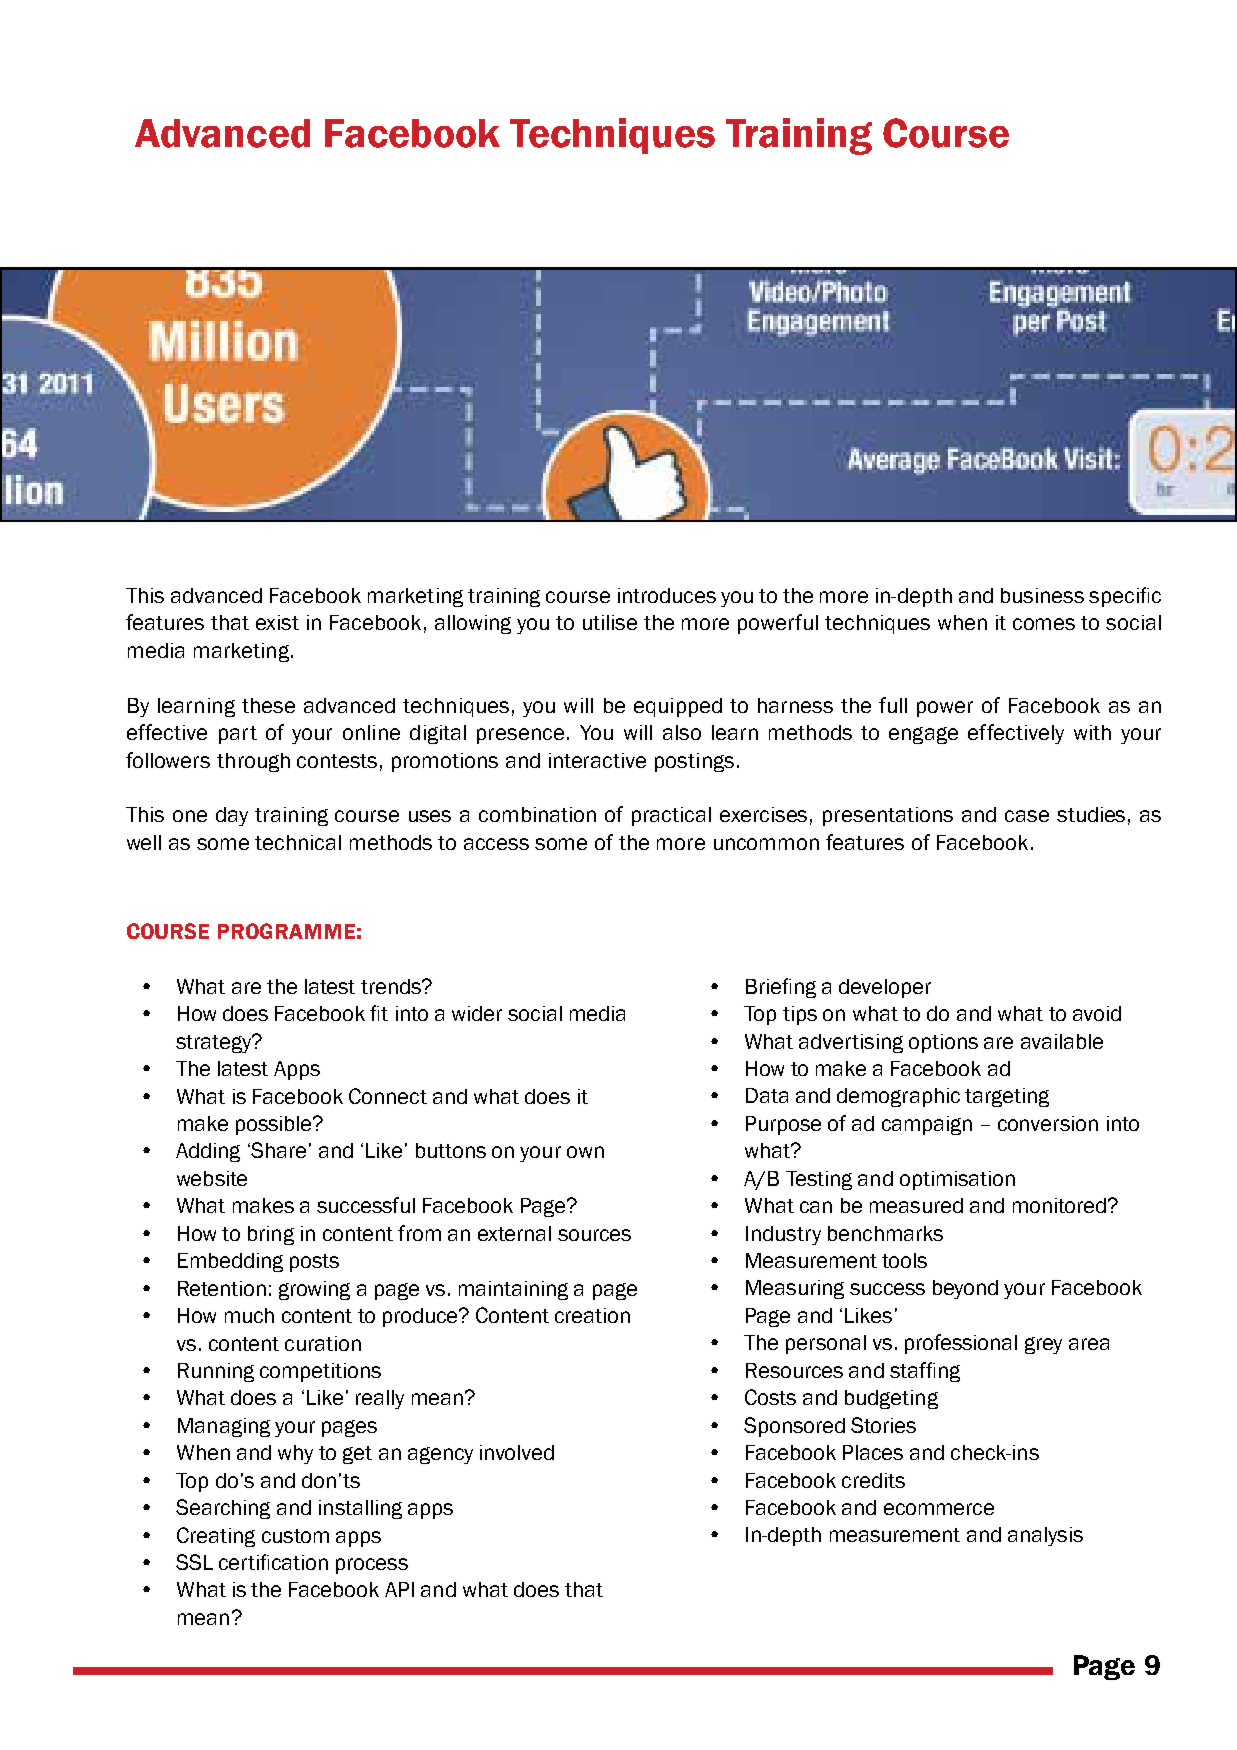 This image has height=1750, width=1237. What do you see at coordinates (392, 986) in the image?
I see `trends` at bounding box center [392, 986].
